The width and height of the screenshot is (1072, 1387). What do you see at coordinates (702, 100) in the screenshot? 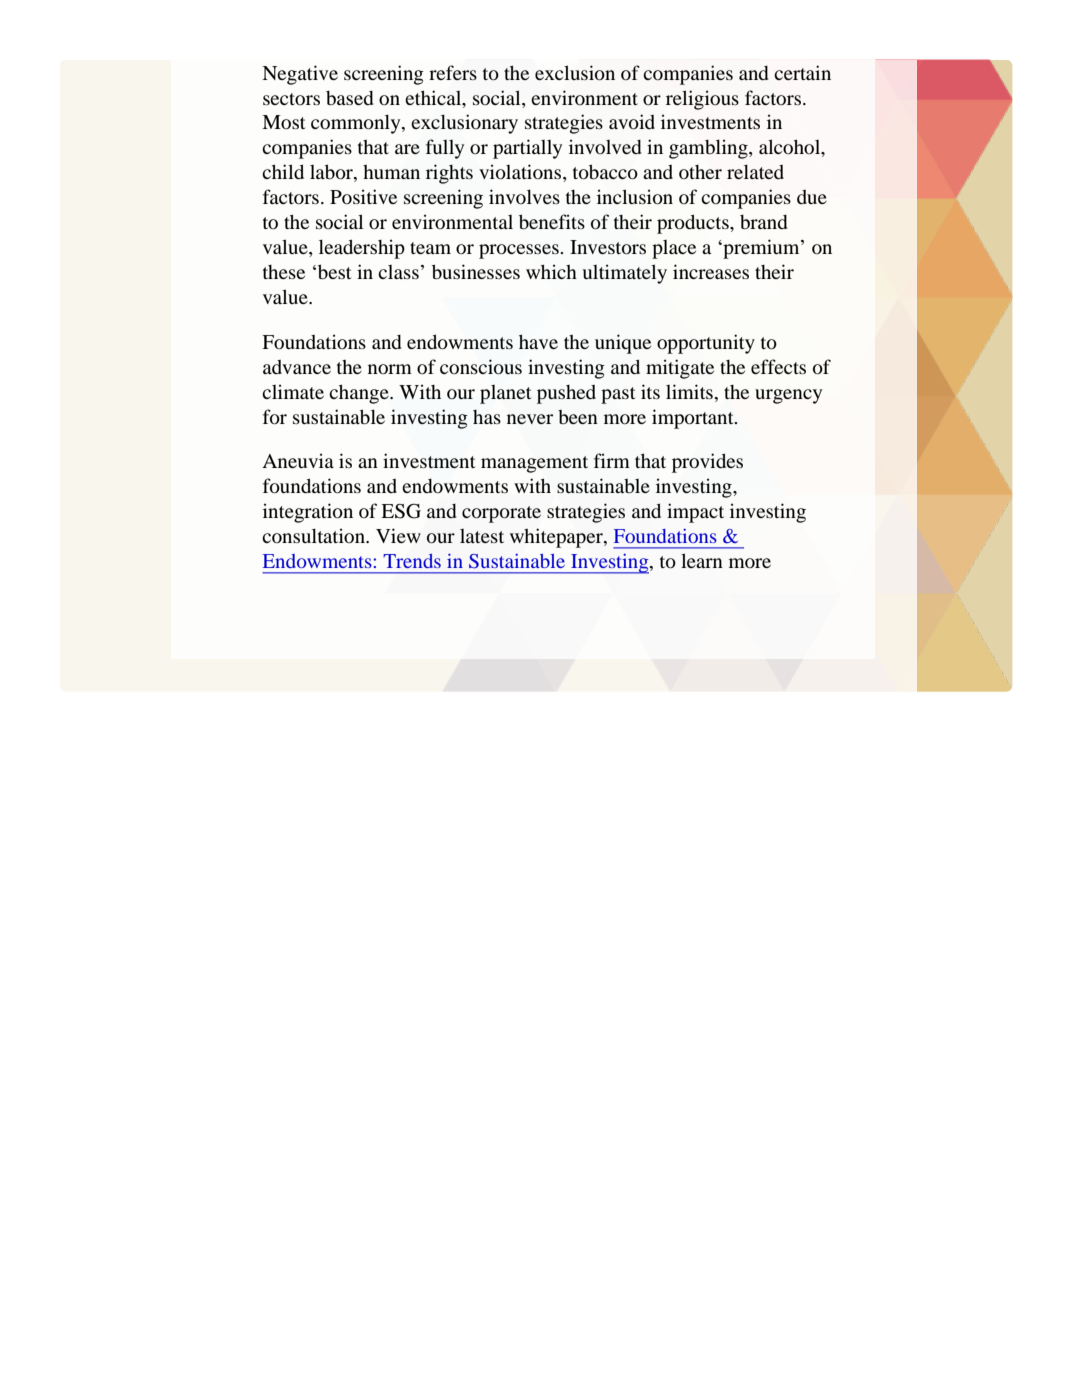
I see `religious` at bounding box center [702, 100].
